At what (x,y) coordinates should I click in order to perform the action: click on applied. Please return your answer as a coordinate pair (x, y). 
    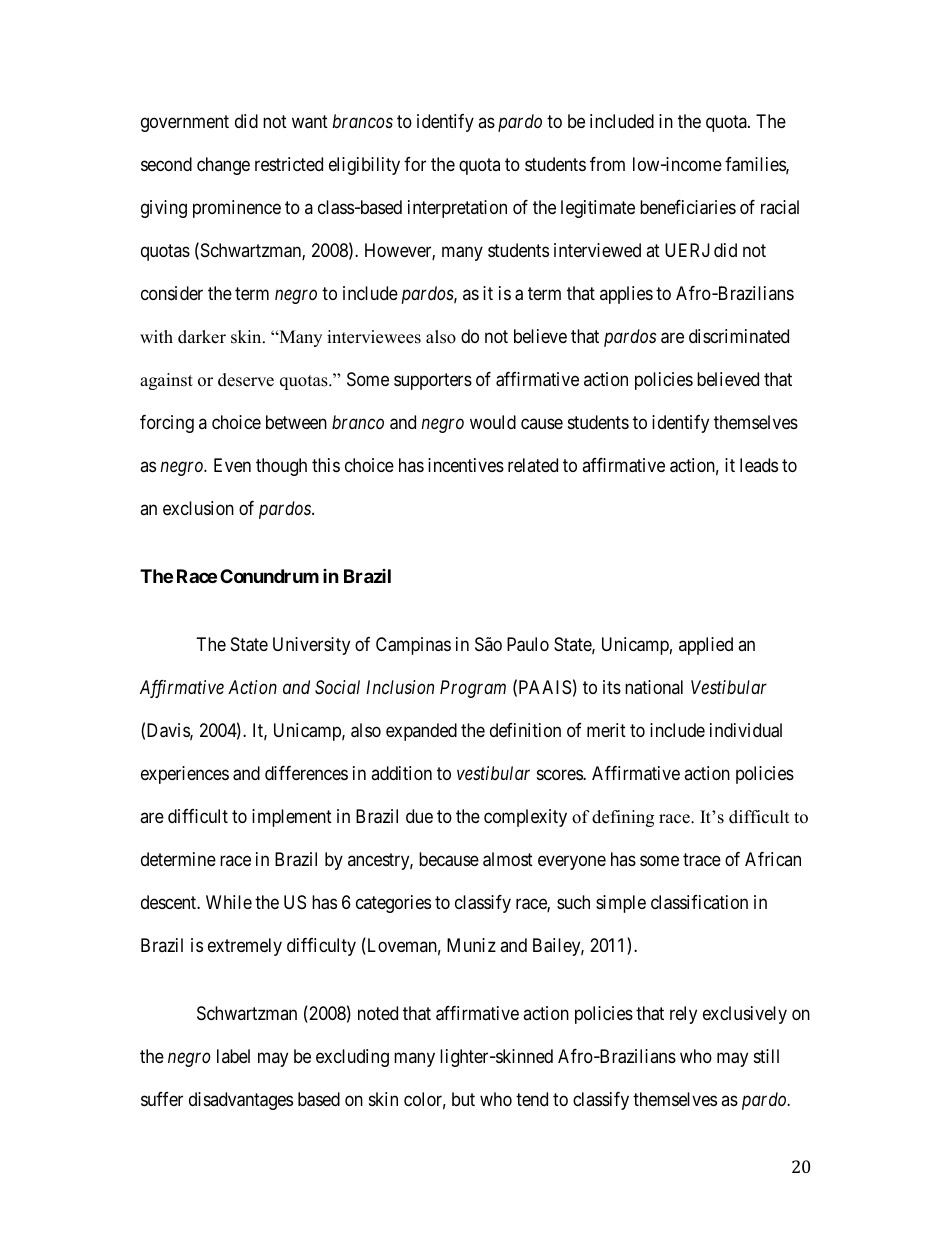
    Looking at the image, I should click on (706, 646).
